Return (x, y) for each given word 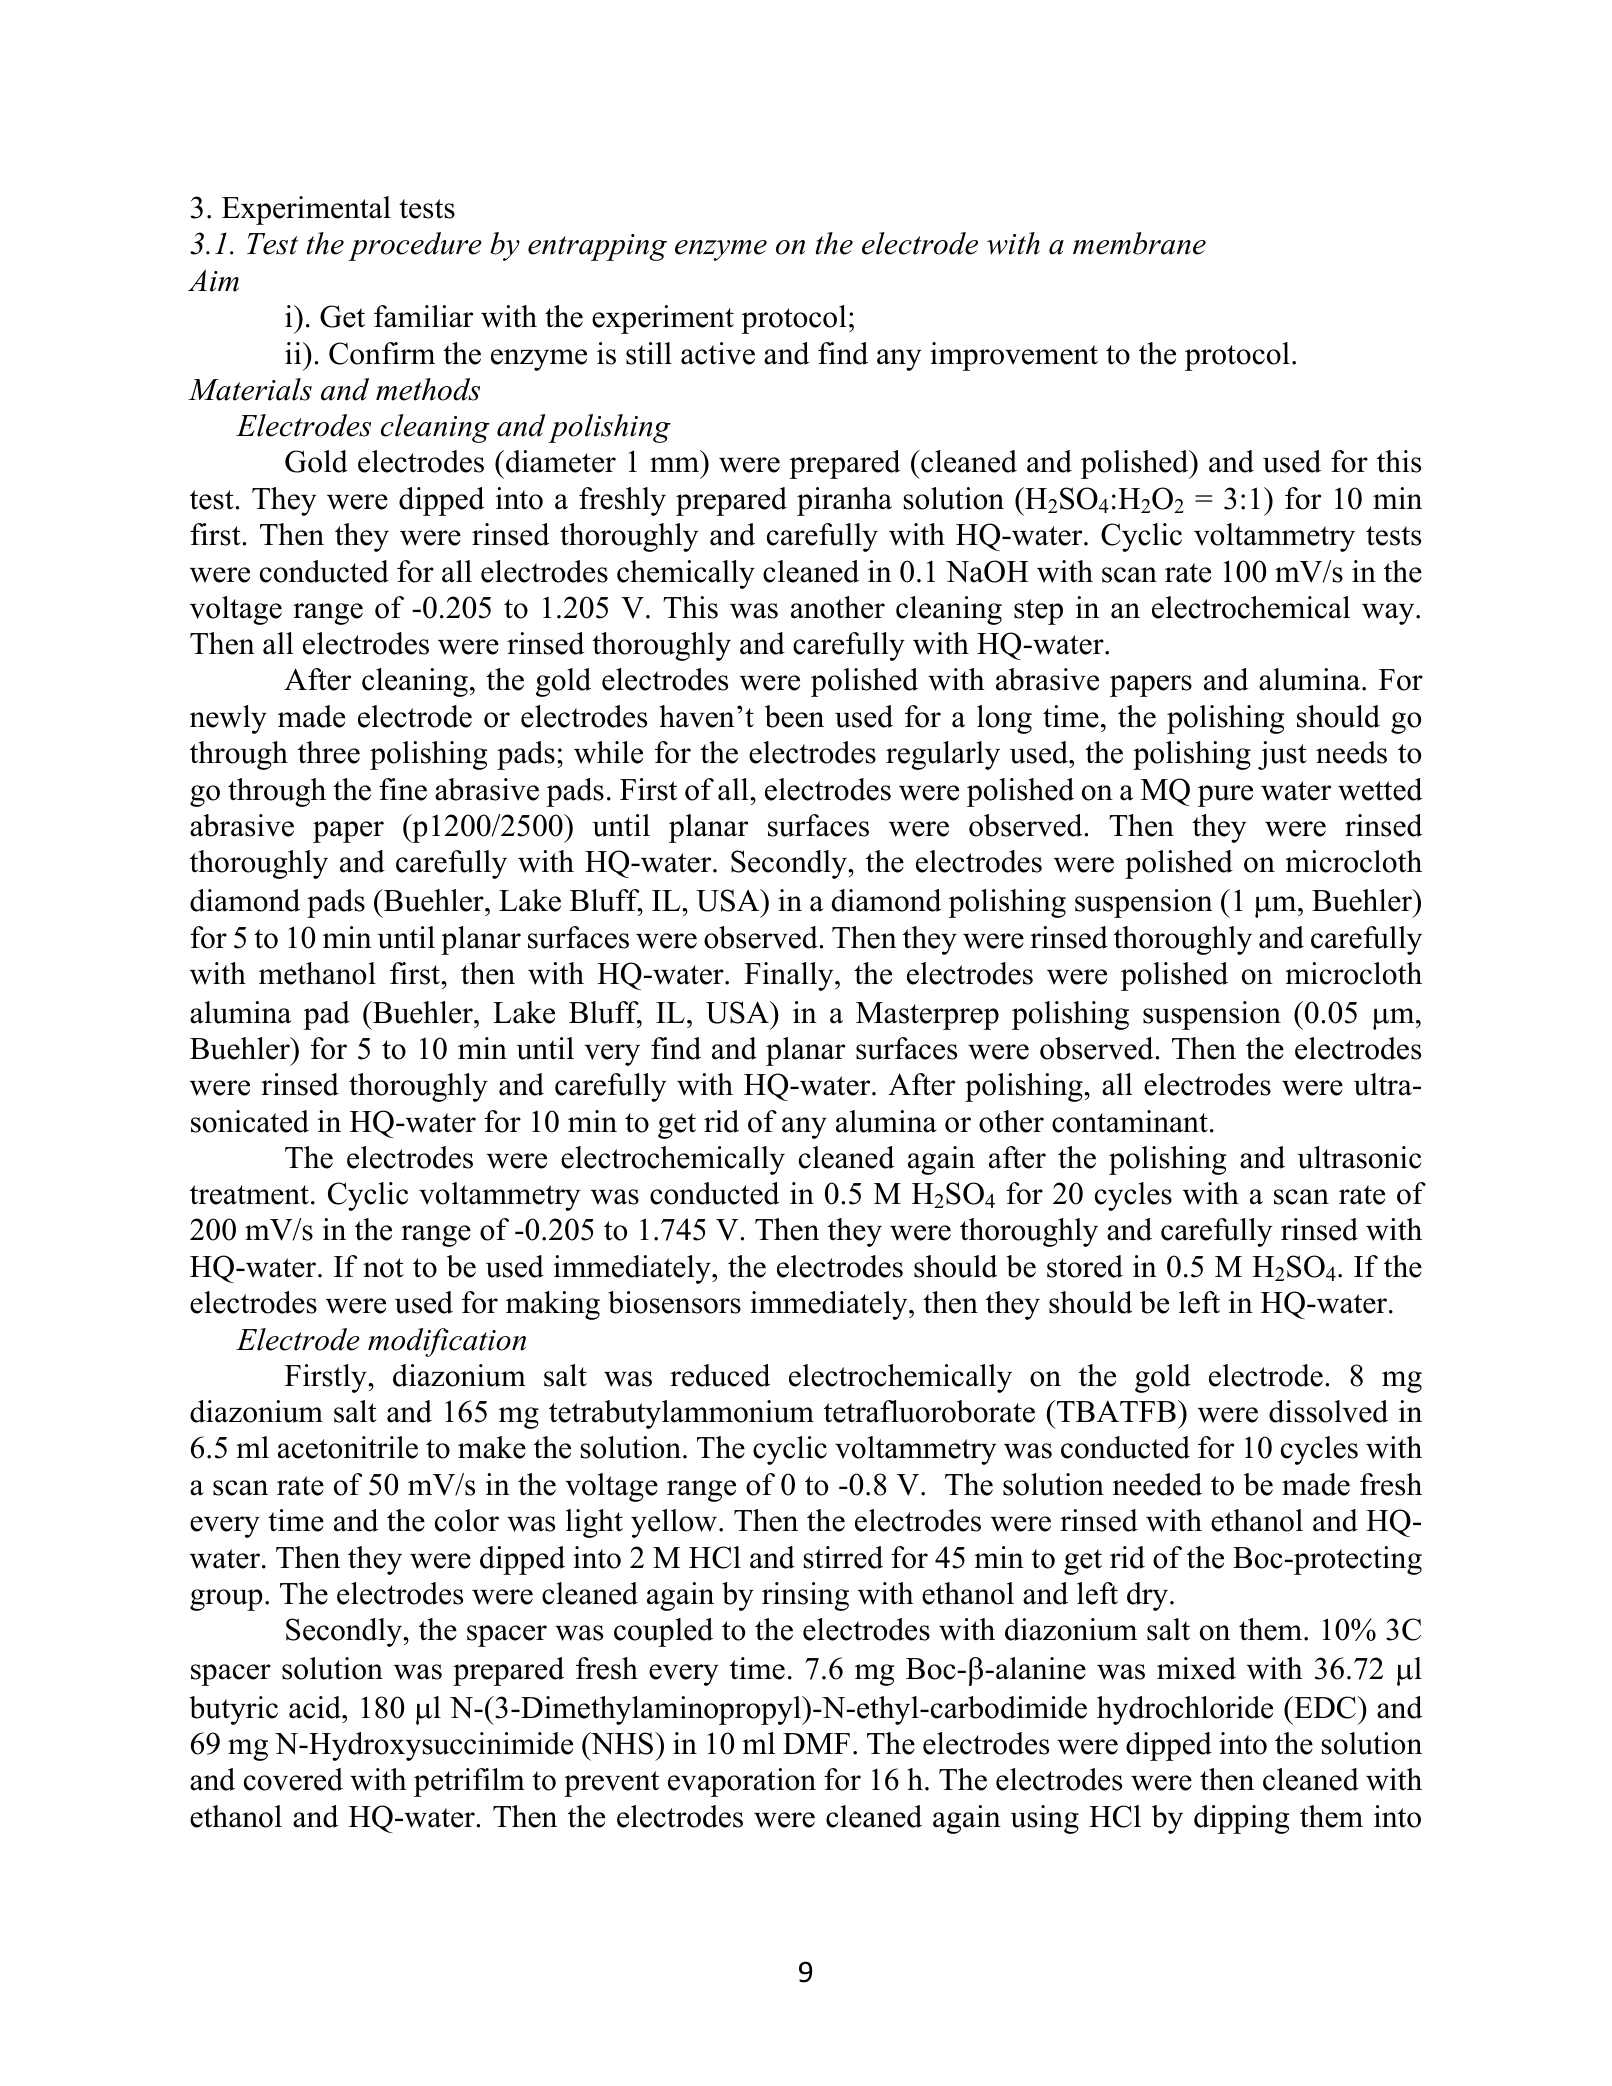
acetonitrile (348, 1447)
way (1389, 614)
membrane (1139, 243)
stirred (843, 1557)
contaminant (1130, 1121)
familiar (423, 316)
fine (403, 789)
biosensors (674, 1302)
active (718, 353)
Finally (790, 976)
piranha (844, 501)
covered (293, 1779)
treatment (249, 1195)
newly (228, 719)
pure (1225, 796)
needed (1157, 1484)
